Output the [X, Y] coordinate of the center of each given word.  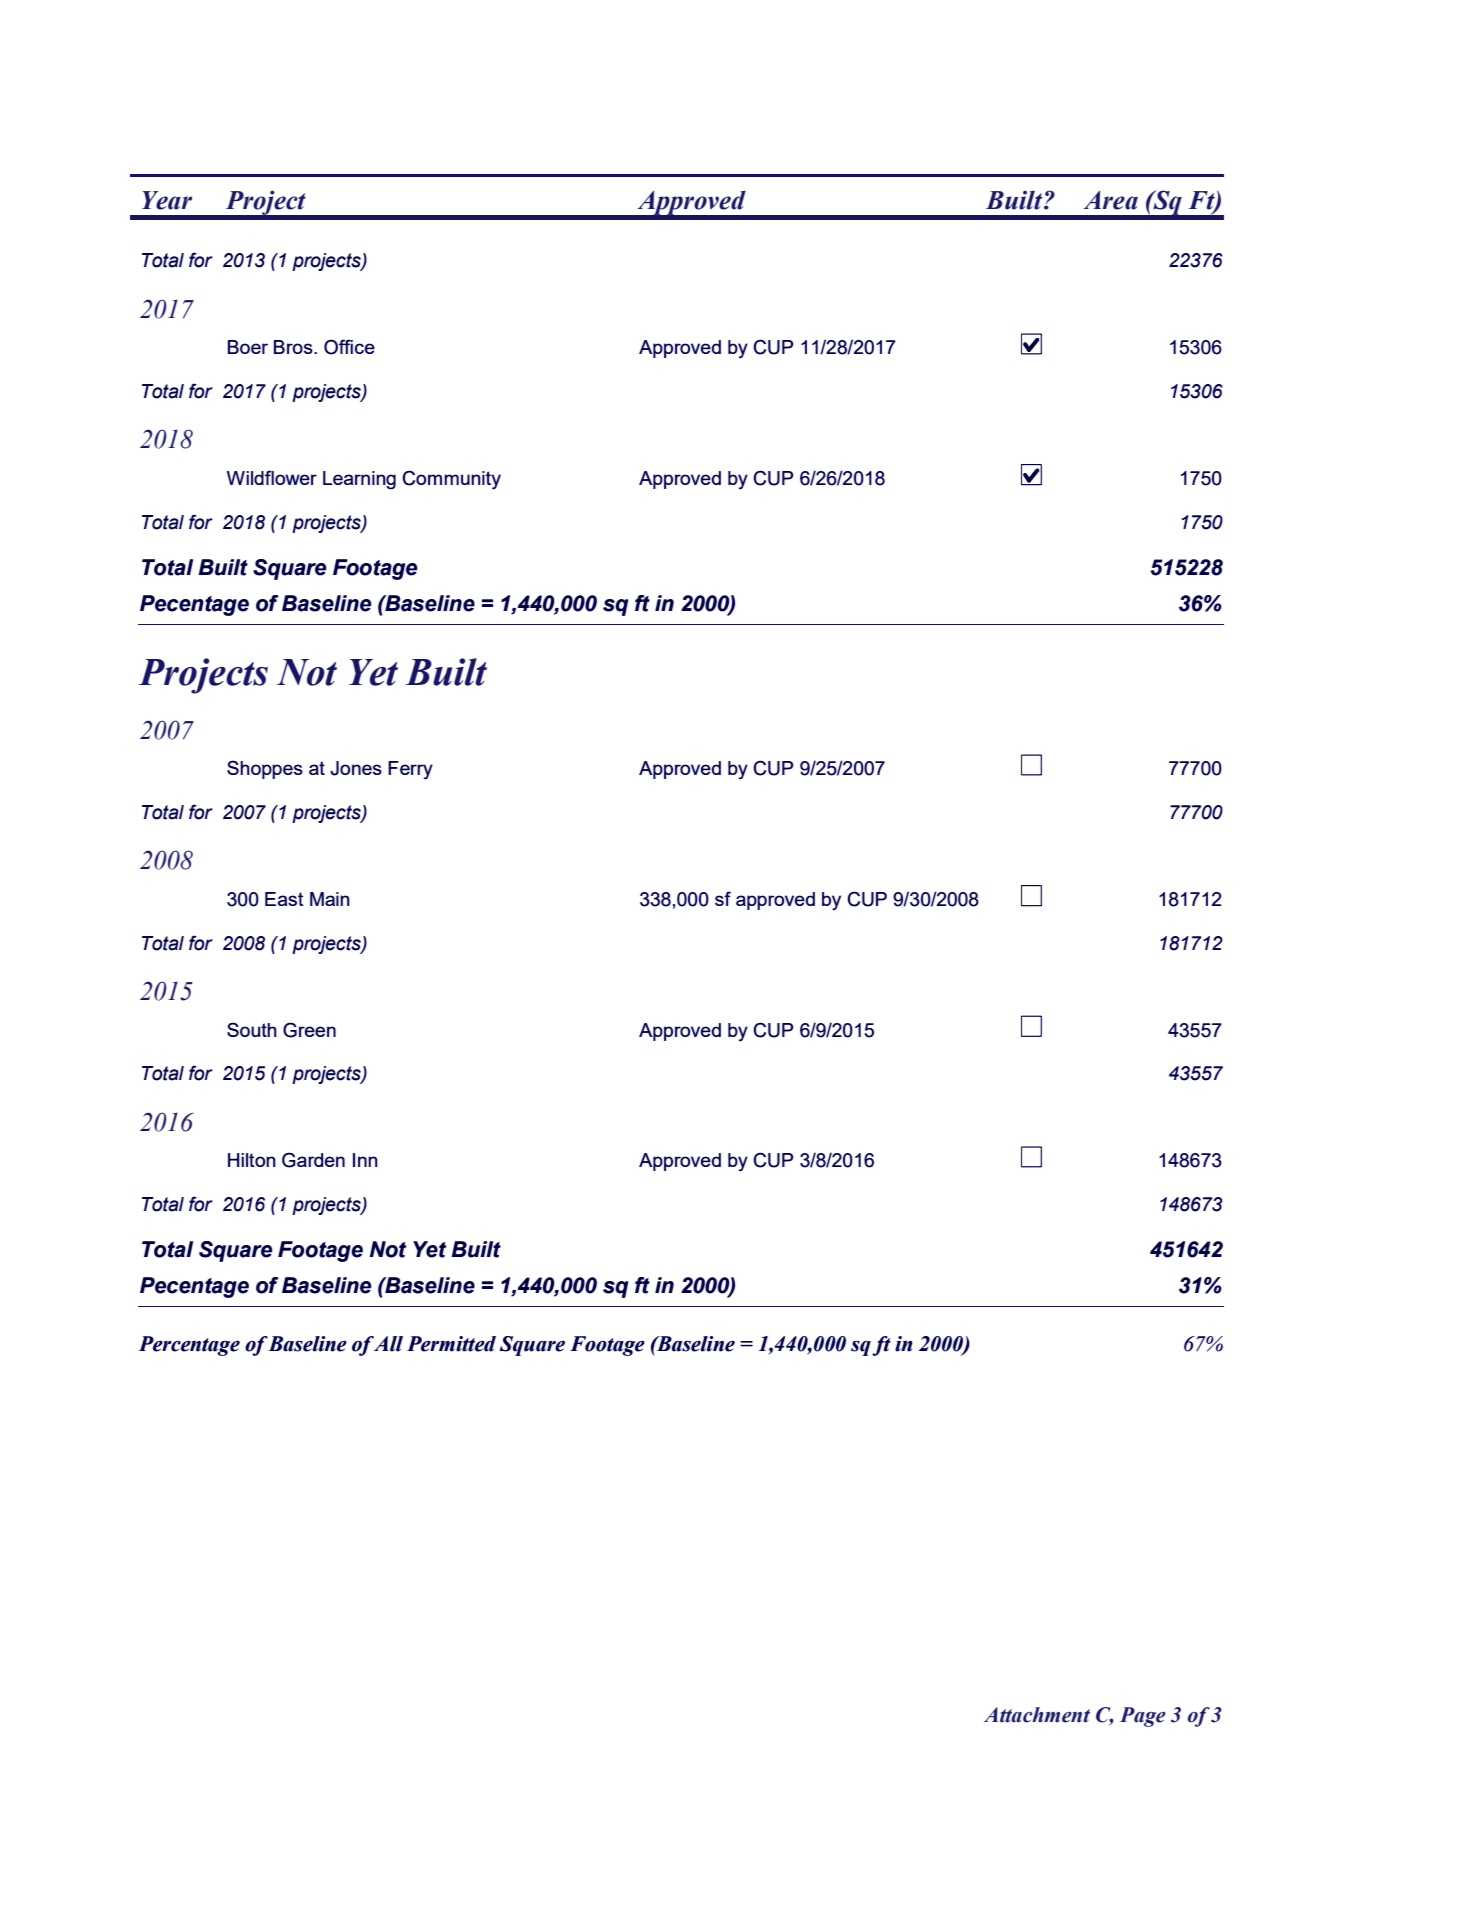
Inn [365, 1160]
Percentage [189, 1346]
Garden [313, 1160]
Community [452, 480]
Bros [294, 347]
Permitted [451, 1344]
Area [1111, 200]
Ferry [410, 770]
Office [349, 347]
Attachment [1037, 1715]
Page [1143, 1717]
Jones [356, 768]
